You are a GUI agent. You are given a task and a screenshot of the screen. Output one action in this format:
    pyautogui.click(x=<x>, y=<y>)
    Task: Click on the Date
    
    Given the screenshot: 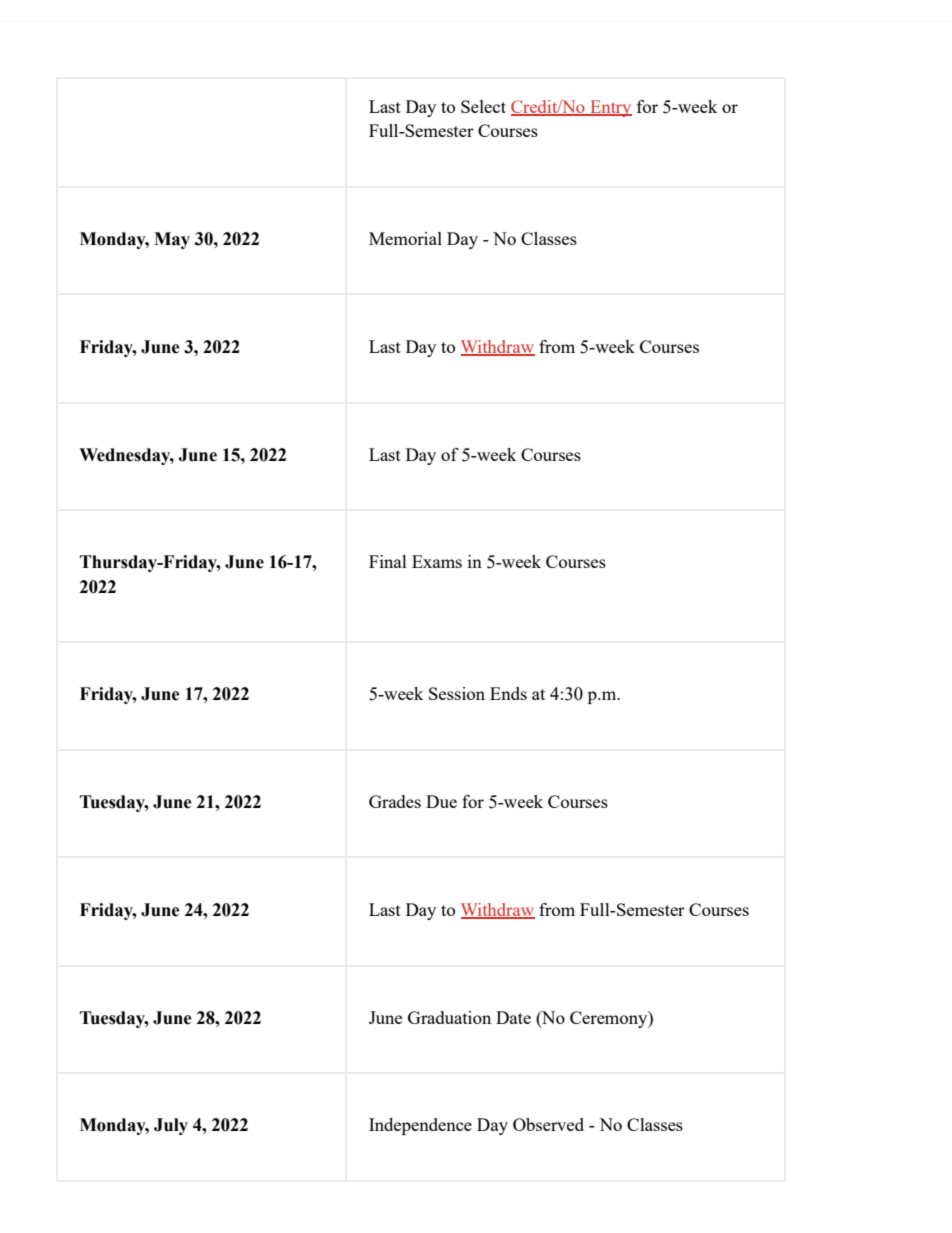 What is the action you would take?
    pyautogui.click(x=513, y=1017)
